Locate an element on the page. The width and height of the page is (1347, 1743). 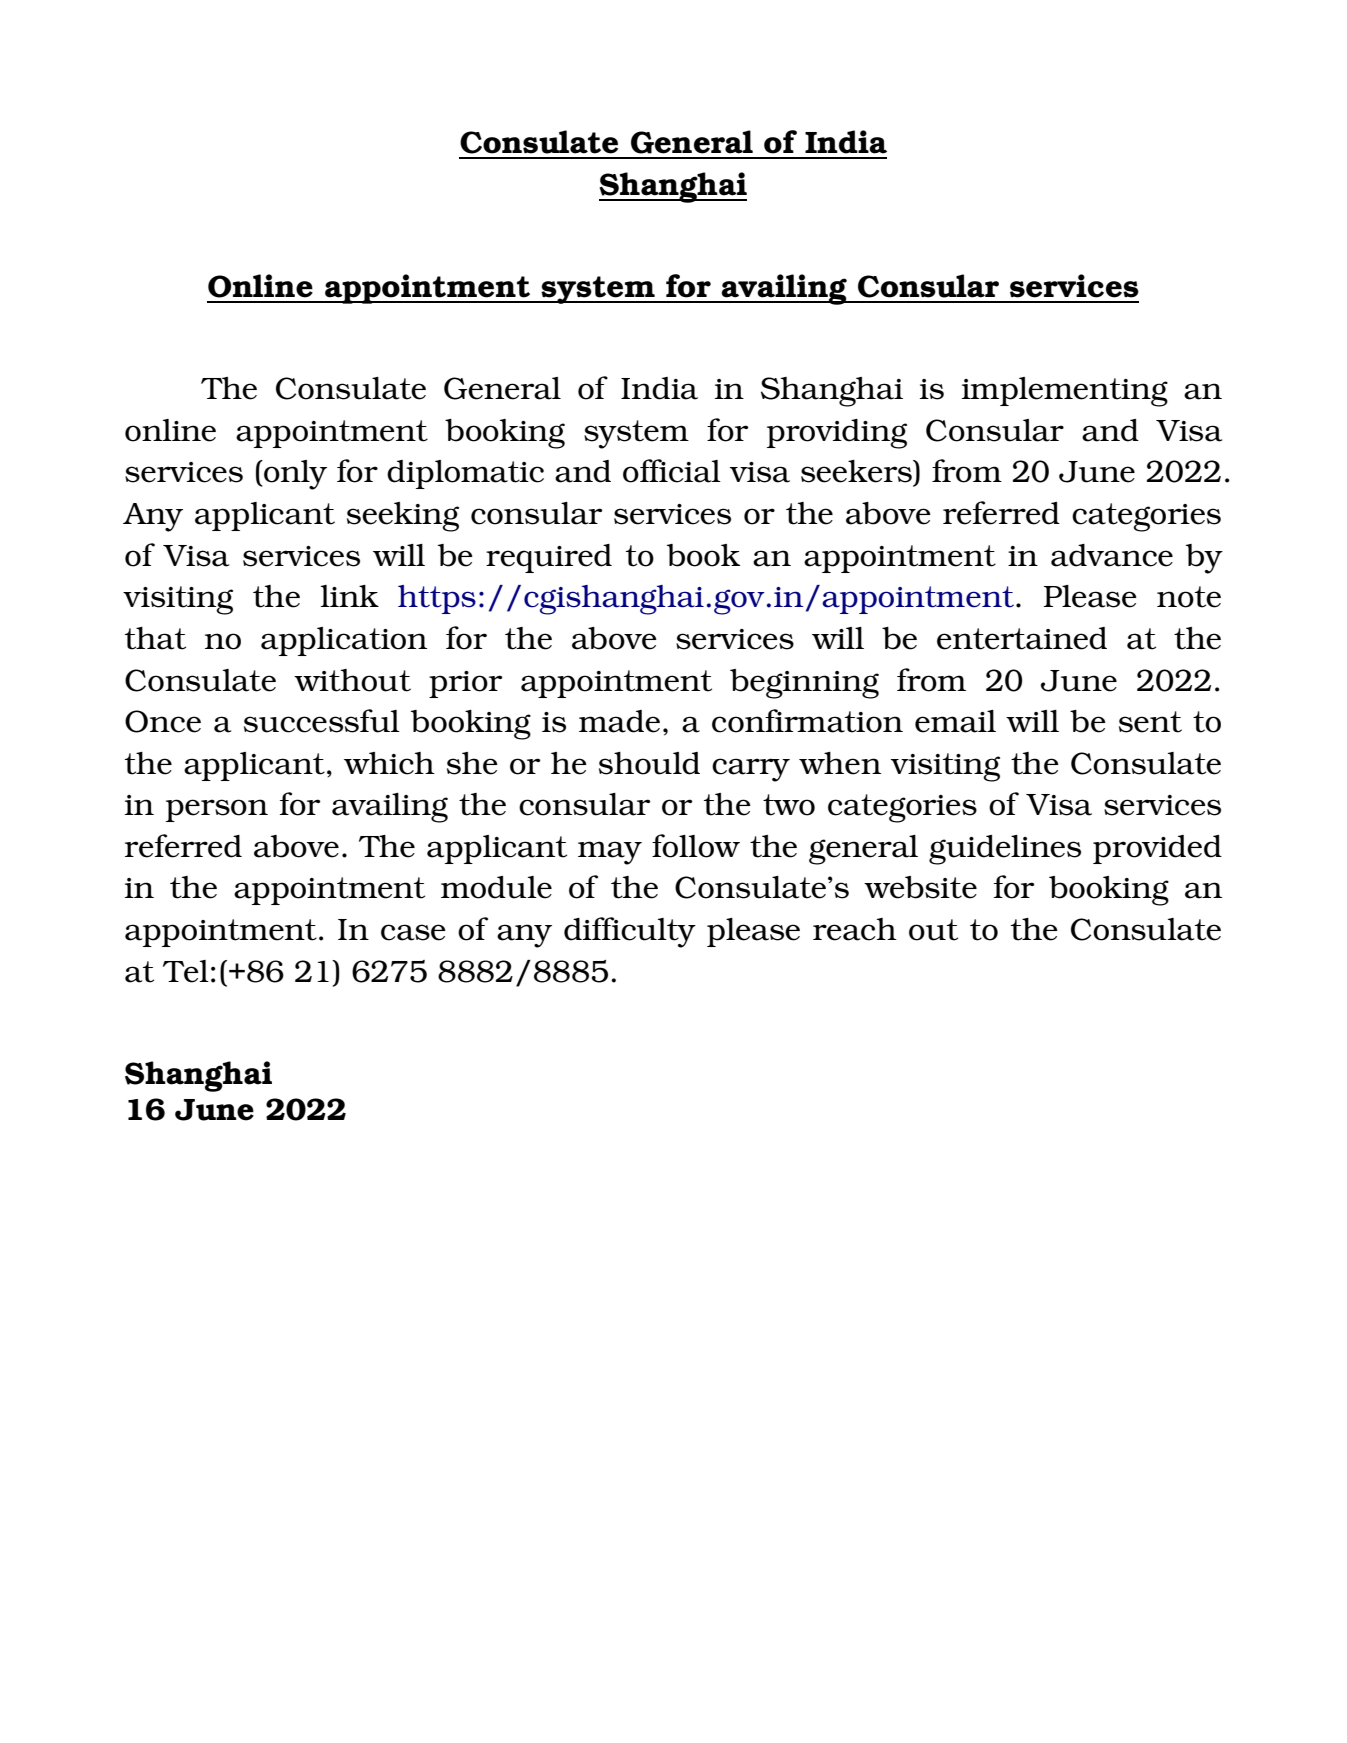
entertained is located at coordinates (1022, 638).
